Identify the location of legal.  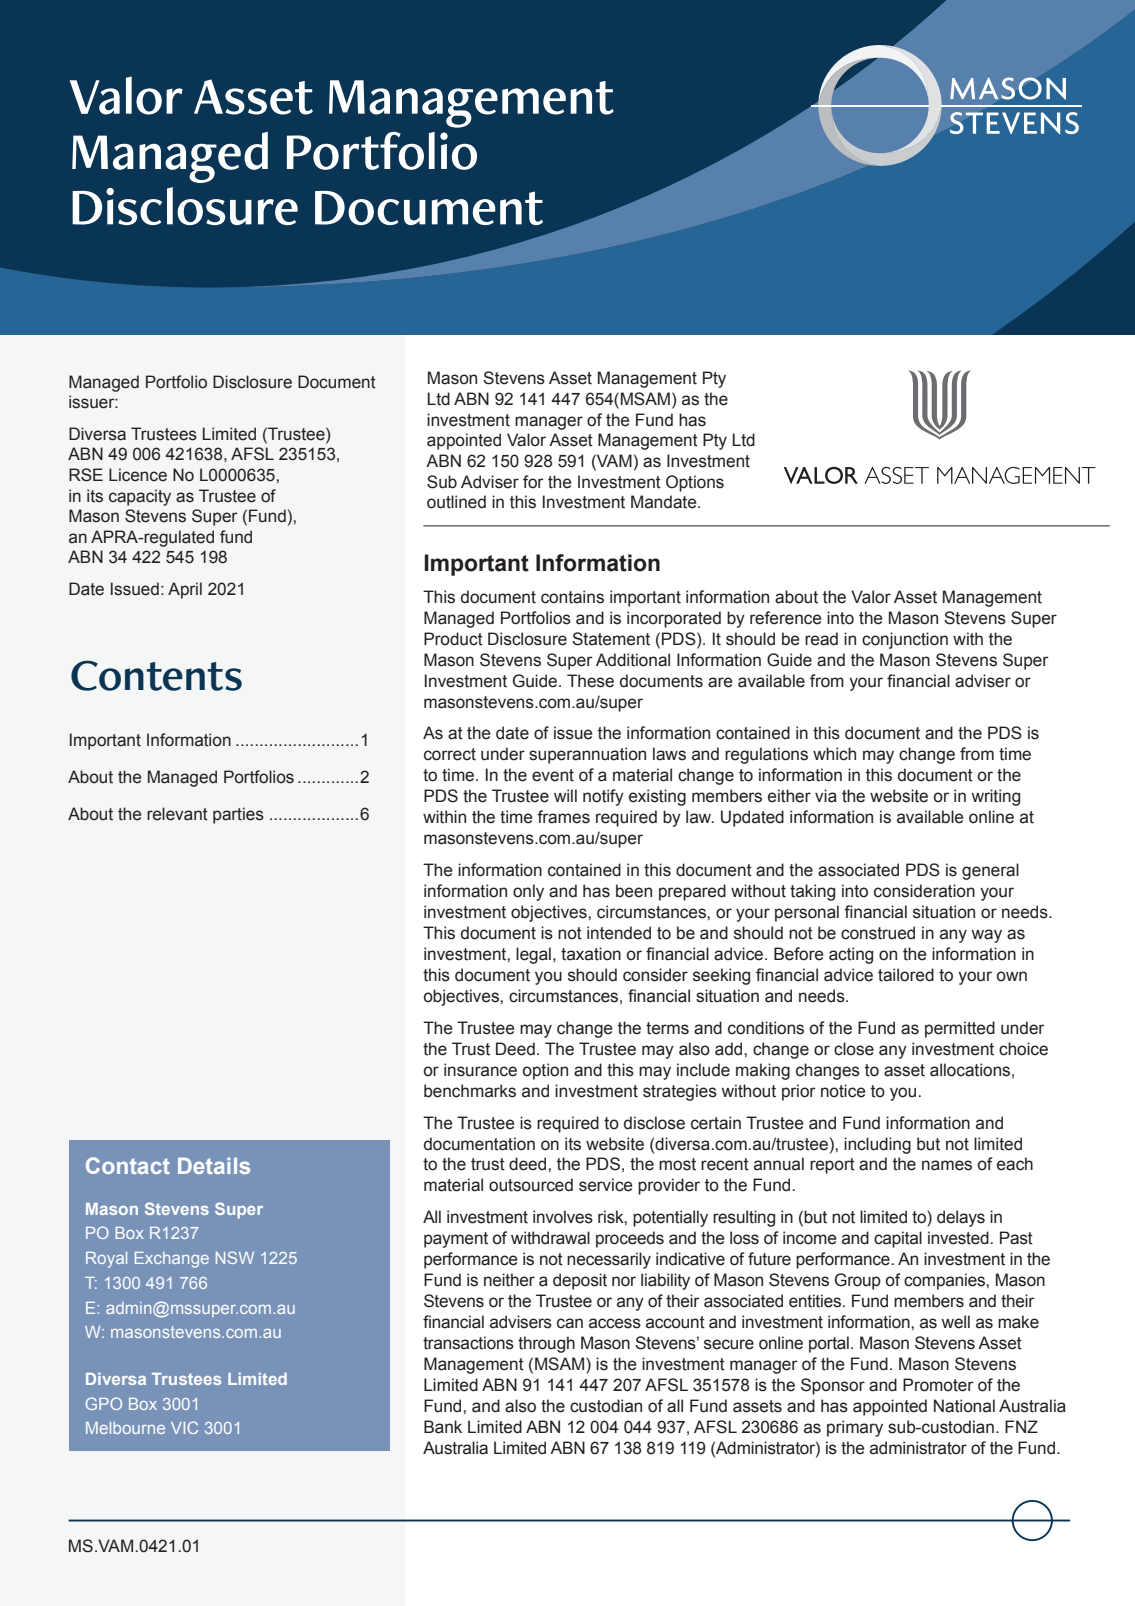
(533, 955).
